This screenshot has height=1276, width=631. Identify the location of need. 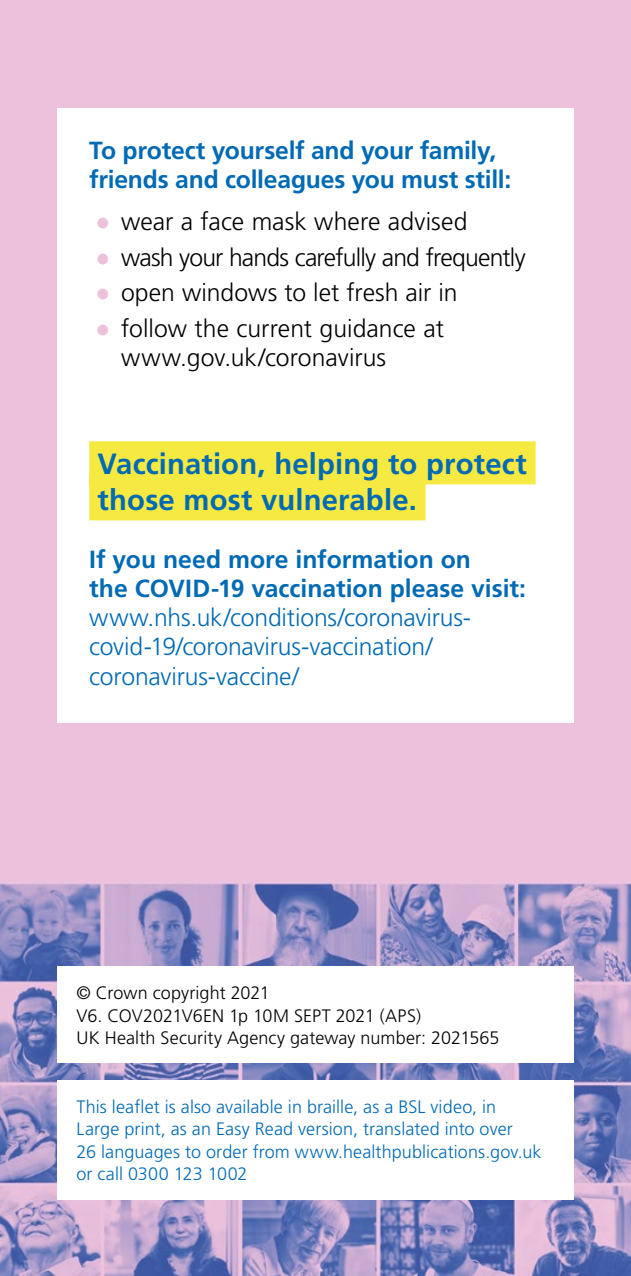
(192, 559).
